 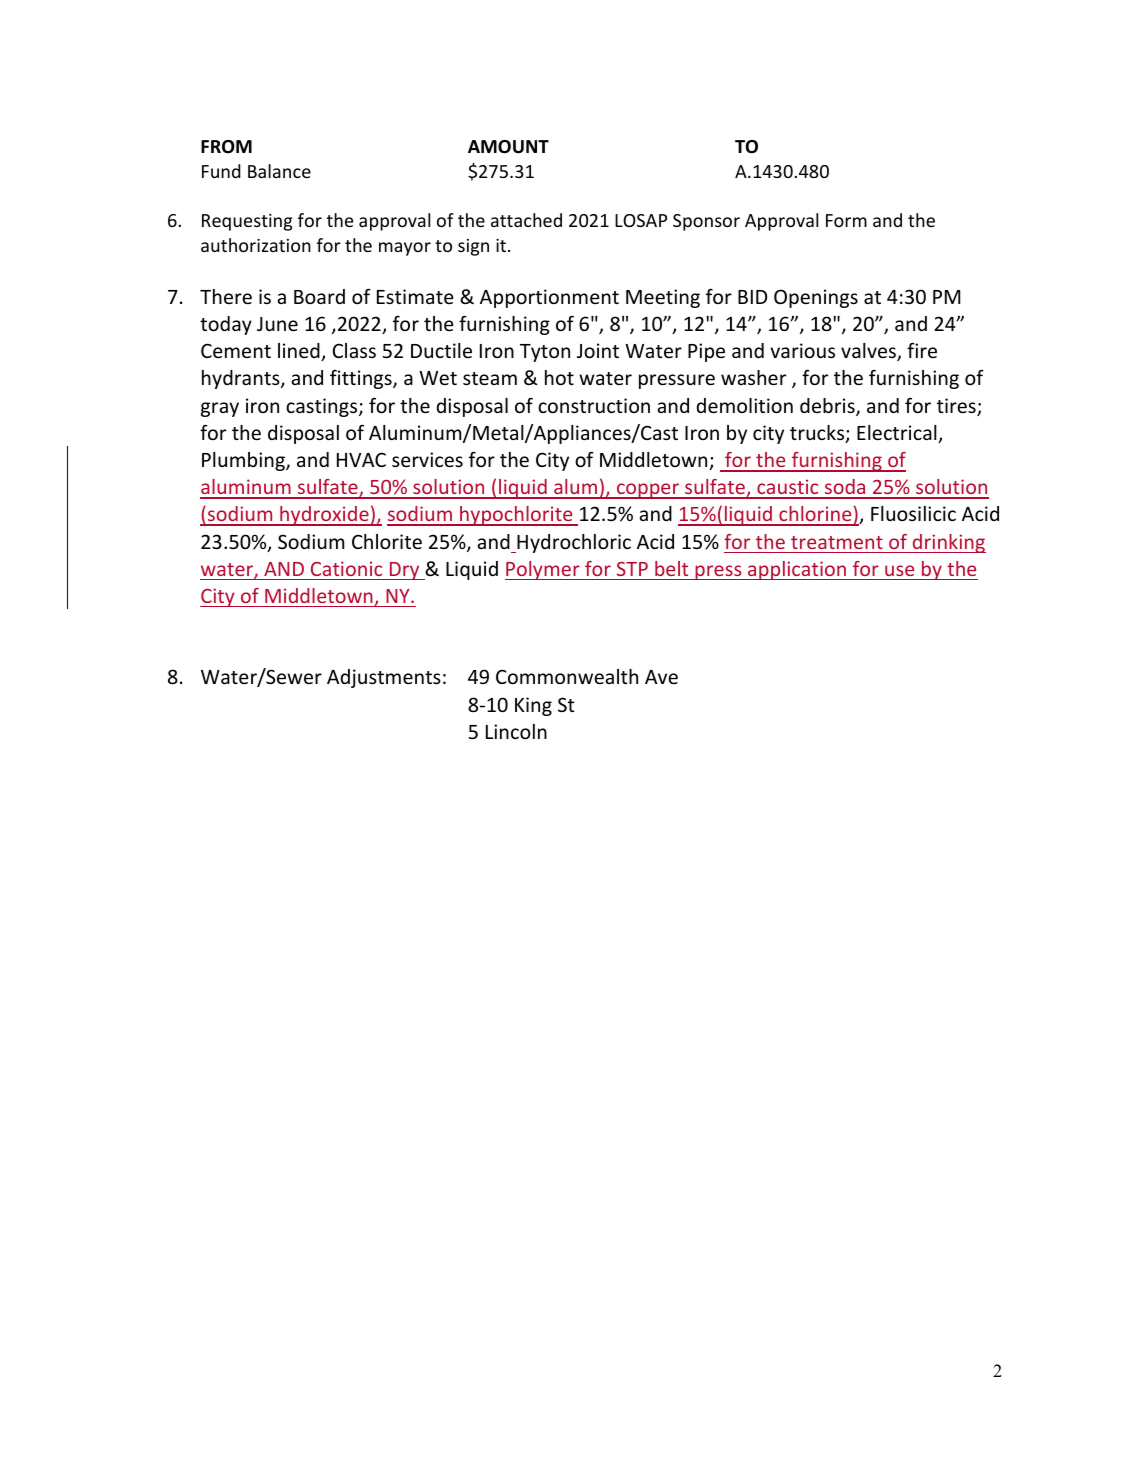 I want to click on construction, so click(x=594, y=405).
